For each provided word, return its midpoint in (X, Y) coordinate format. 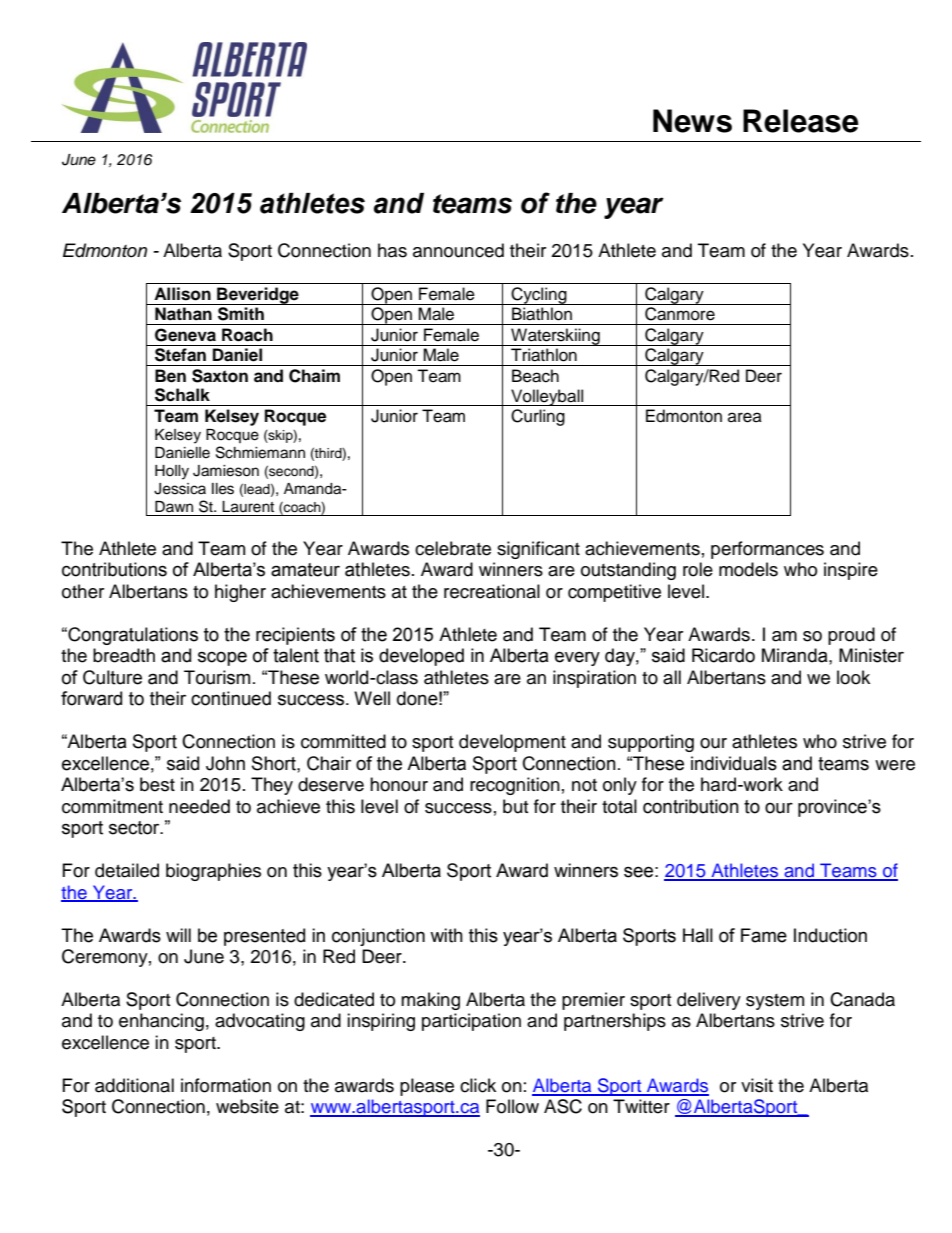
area (745, 417)
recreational (492, 591)
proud (851, 636)
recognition (515, 786)
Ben (170, 376)
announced (458, 250)
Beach (535, 376)
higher (240, 593)
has (392, 250)
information (226, 1085)
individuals (734, 763)
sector (135, 828)
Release (801, 121)
